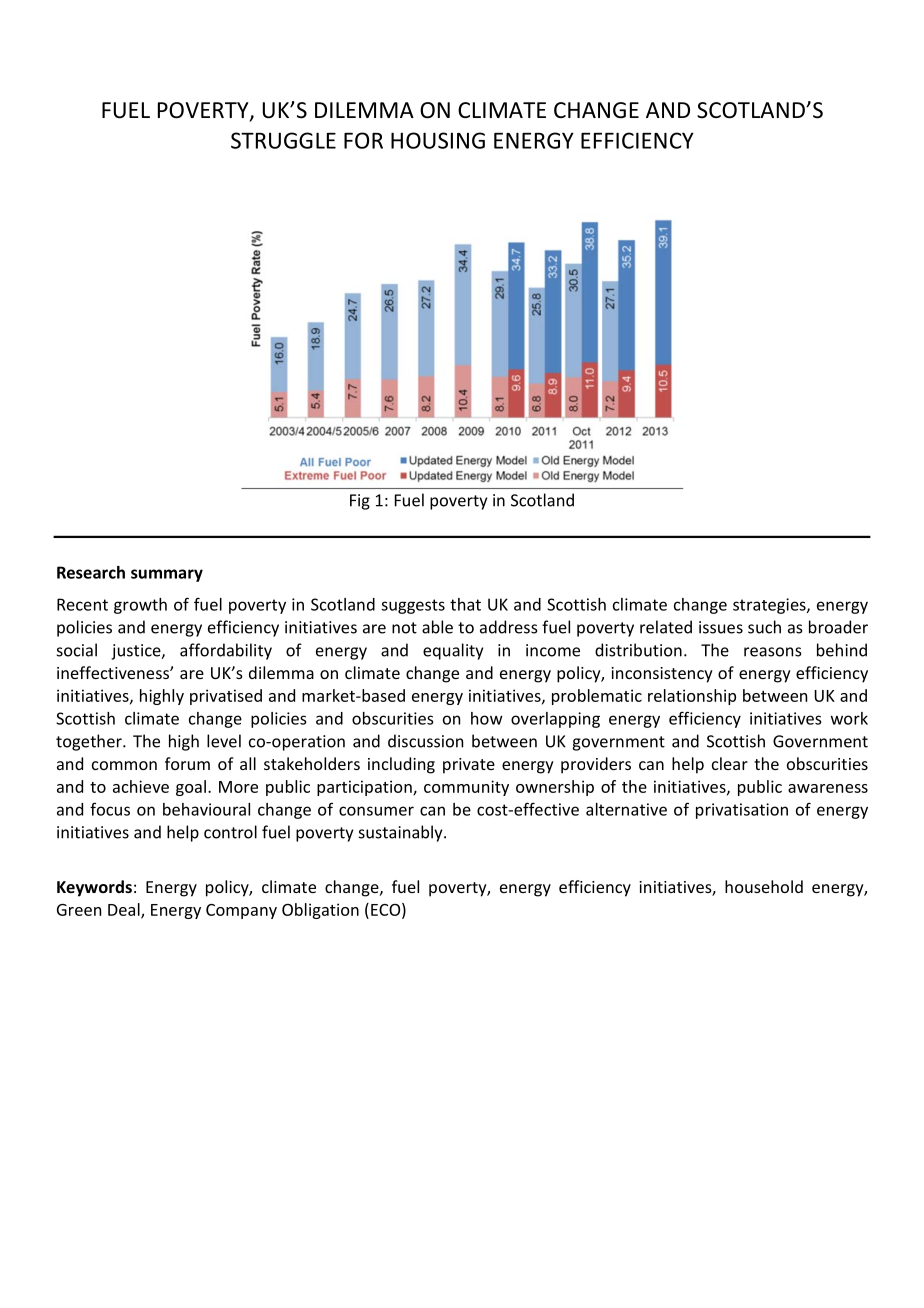 This document has width=924, height=1308. Describe the element at coordinates (125, 910) in the document. I see `Deal` at that location.
